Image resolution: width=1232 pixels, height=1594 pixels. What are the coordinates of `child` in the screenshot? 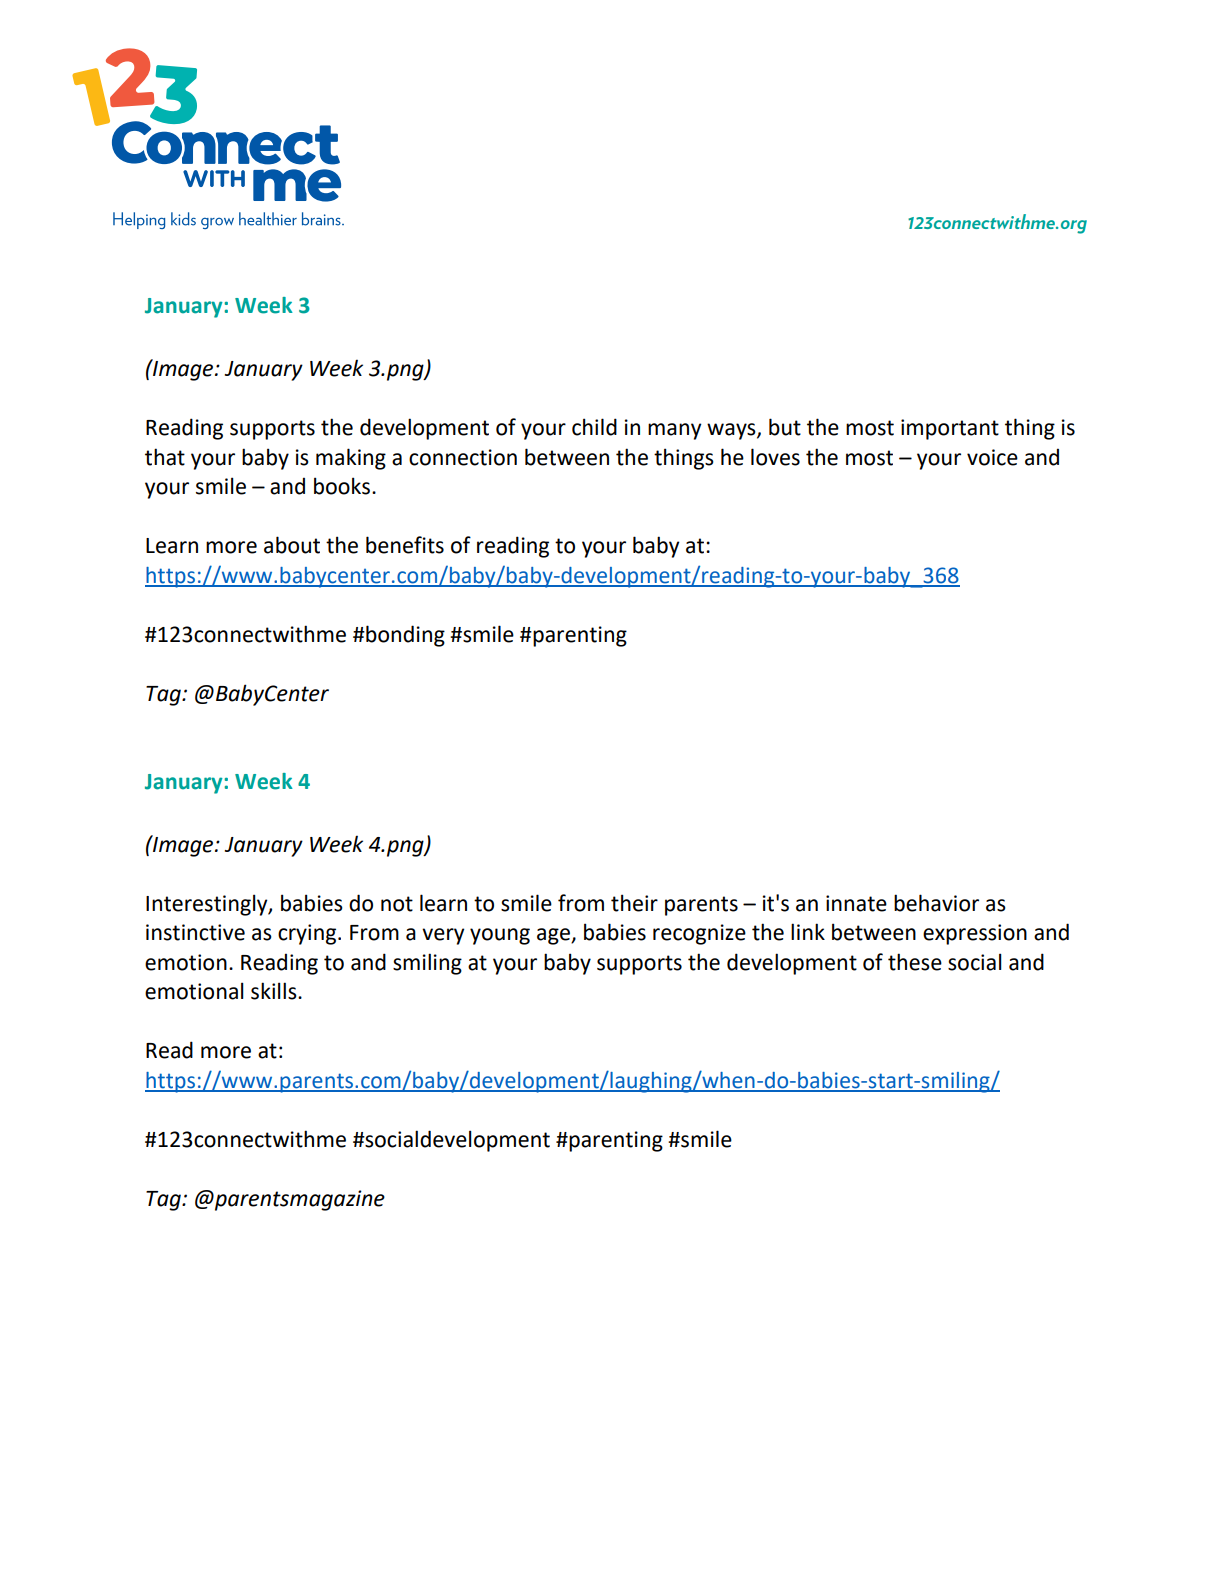 It's located at (594, 427).
